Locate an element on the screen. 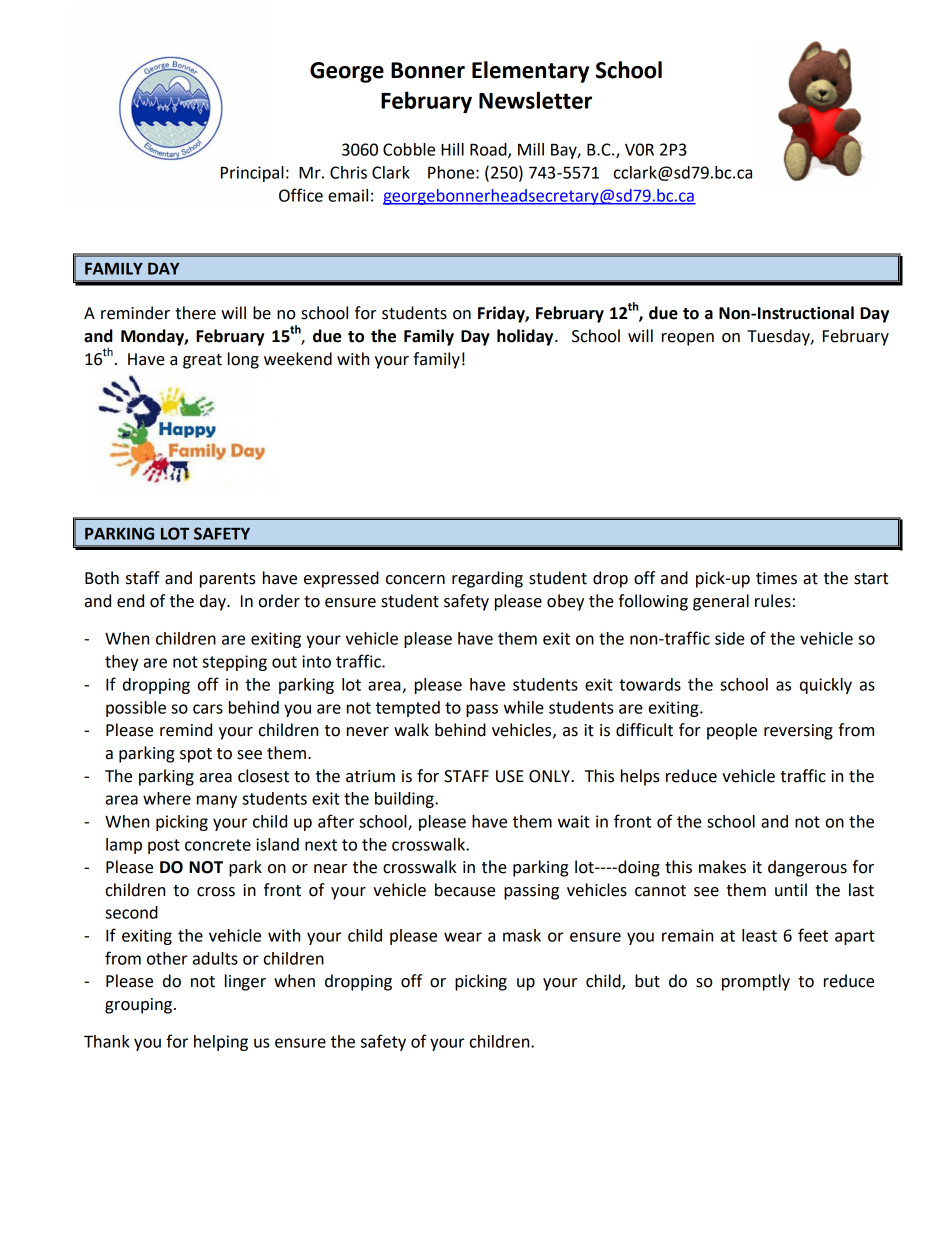 The width and height of the screenshot is (952, 1233). Newsletter is located at coordinates (535, 100).
